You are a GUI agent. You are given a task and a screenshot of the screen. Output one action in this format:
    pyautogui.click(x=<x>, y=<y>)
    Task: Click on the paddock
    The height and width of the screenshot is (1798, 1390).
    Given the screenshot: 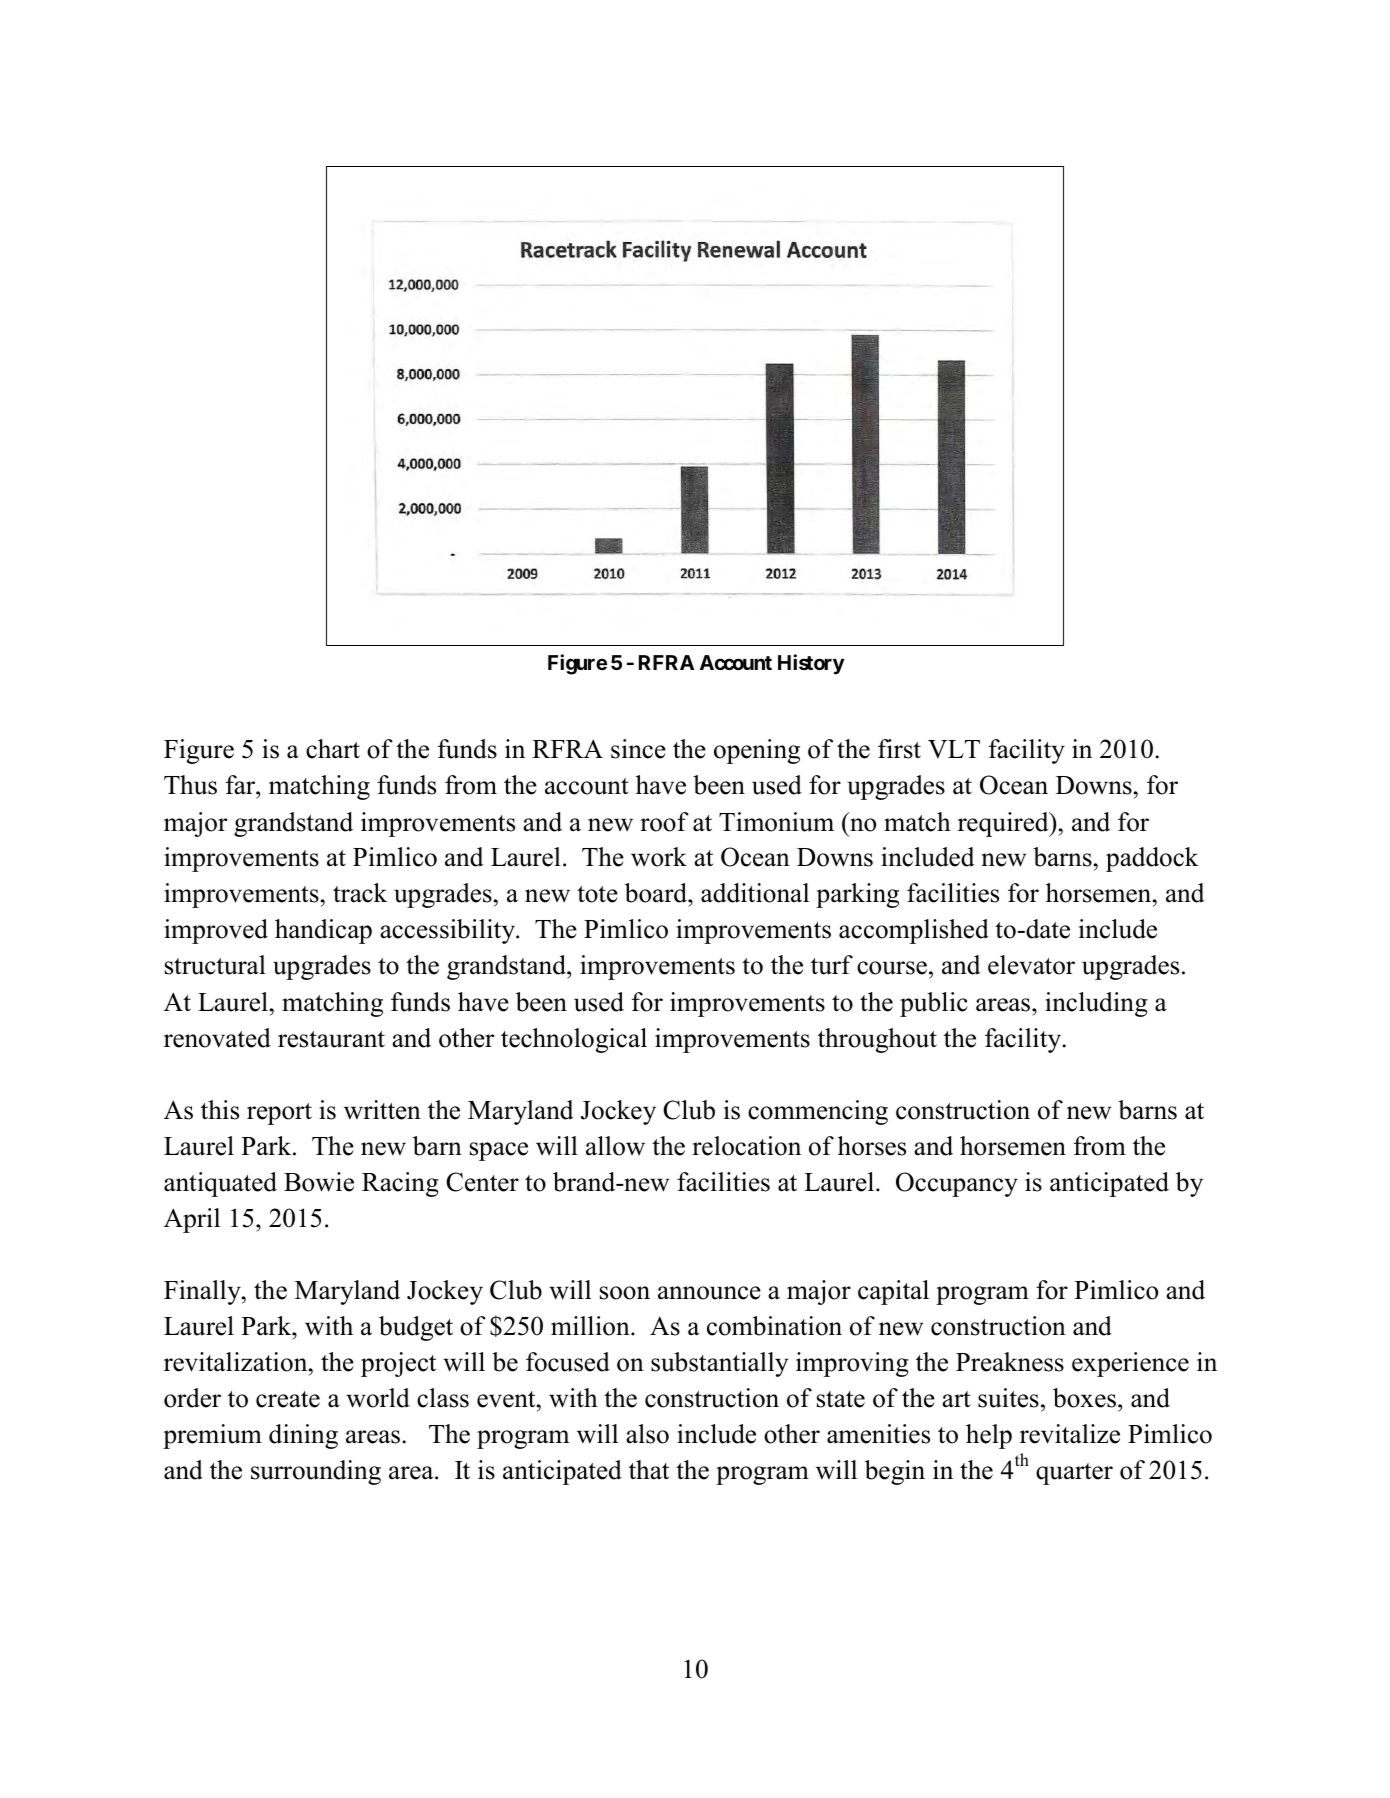 What is the action you would take?
    pyautogui.click(x=1152, y=859)
